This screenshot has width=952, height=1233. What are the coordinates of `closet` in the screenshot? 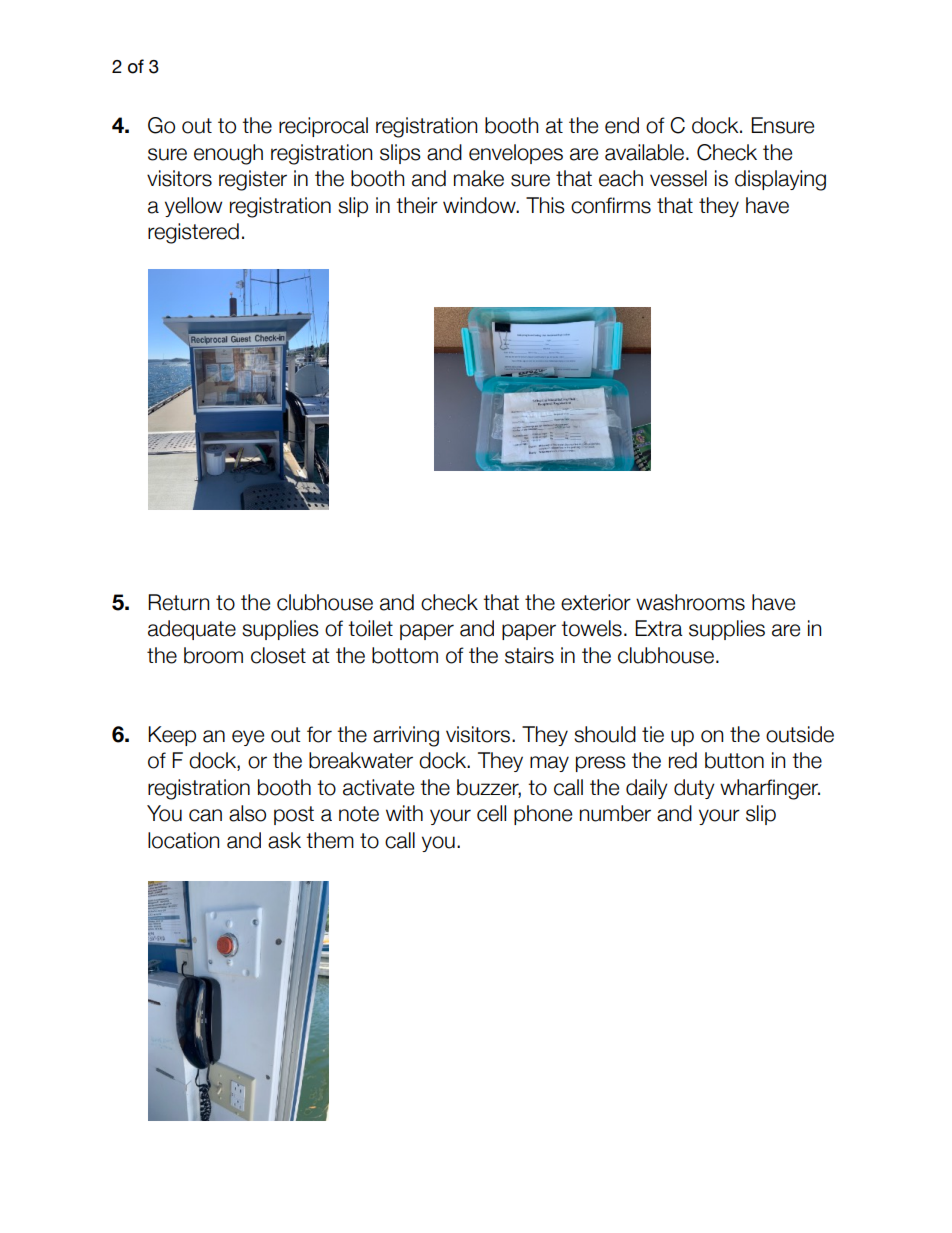 It's located at (278, 655).
